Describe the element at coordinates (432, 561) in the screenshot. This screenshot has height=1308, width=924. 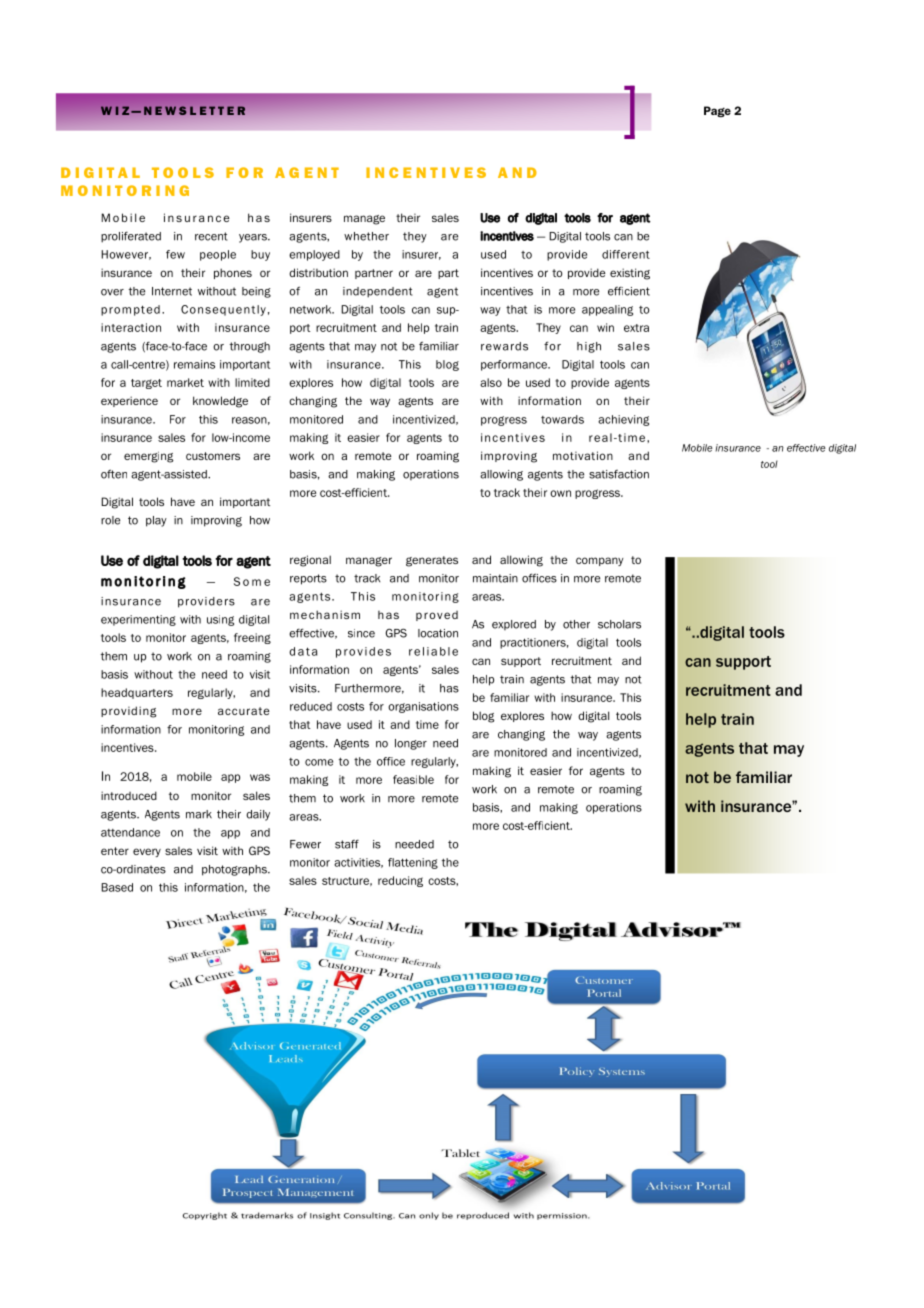
I see `generates` at that location.
